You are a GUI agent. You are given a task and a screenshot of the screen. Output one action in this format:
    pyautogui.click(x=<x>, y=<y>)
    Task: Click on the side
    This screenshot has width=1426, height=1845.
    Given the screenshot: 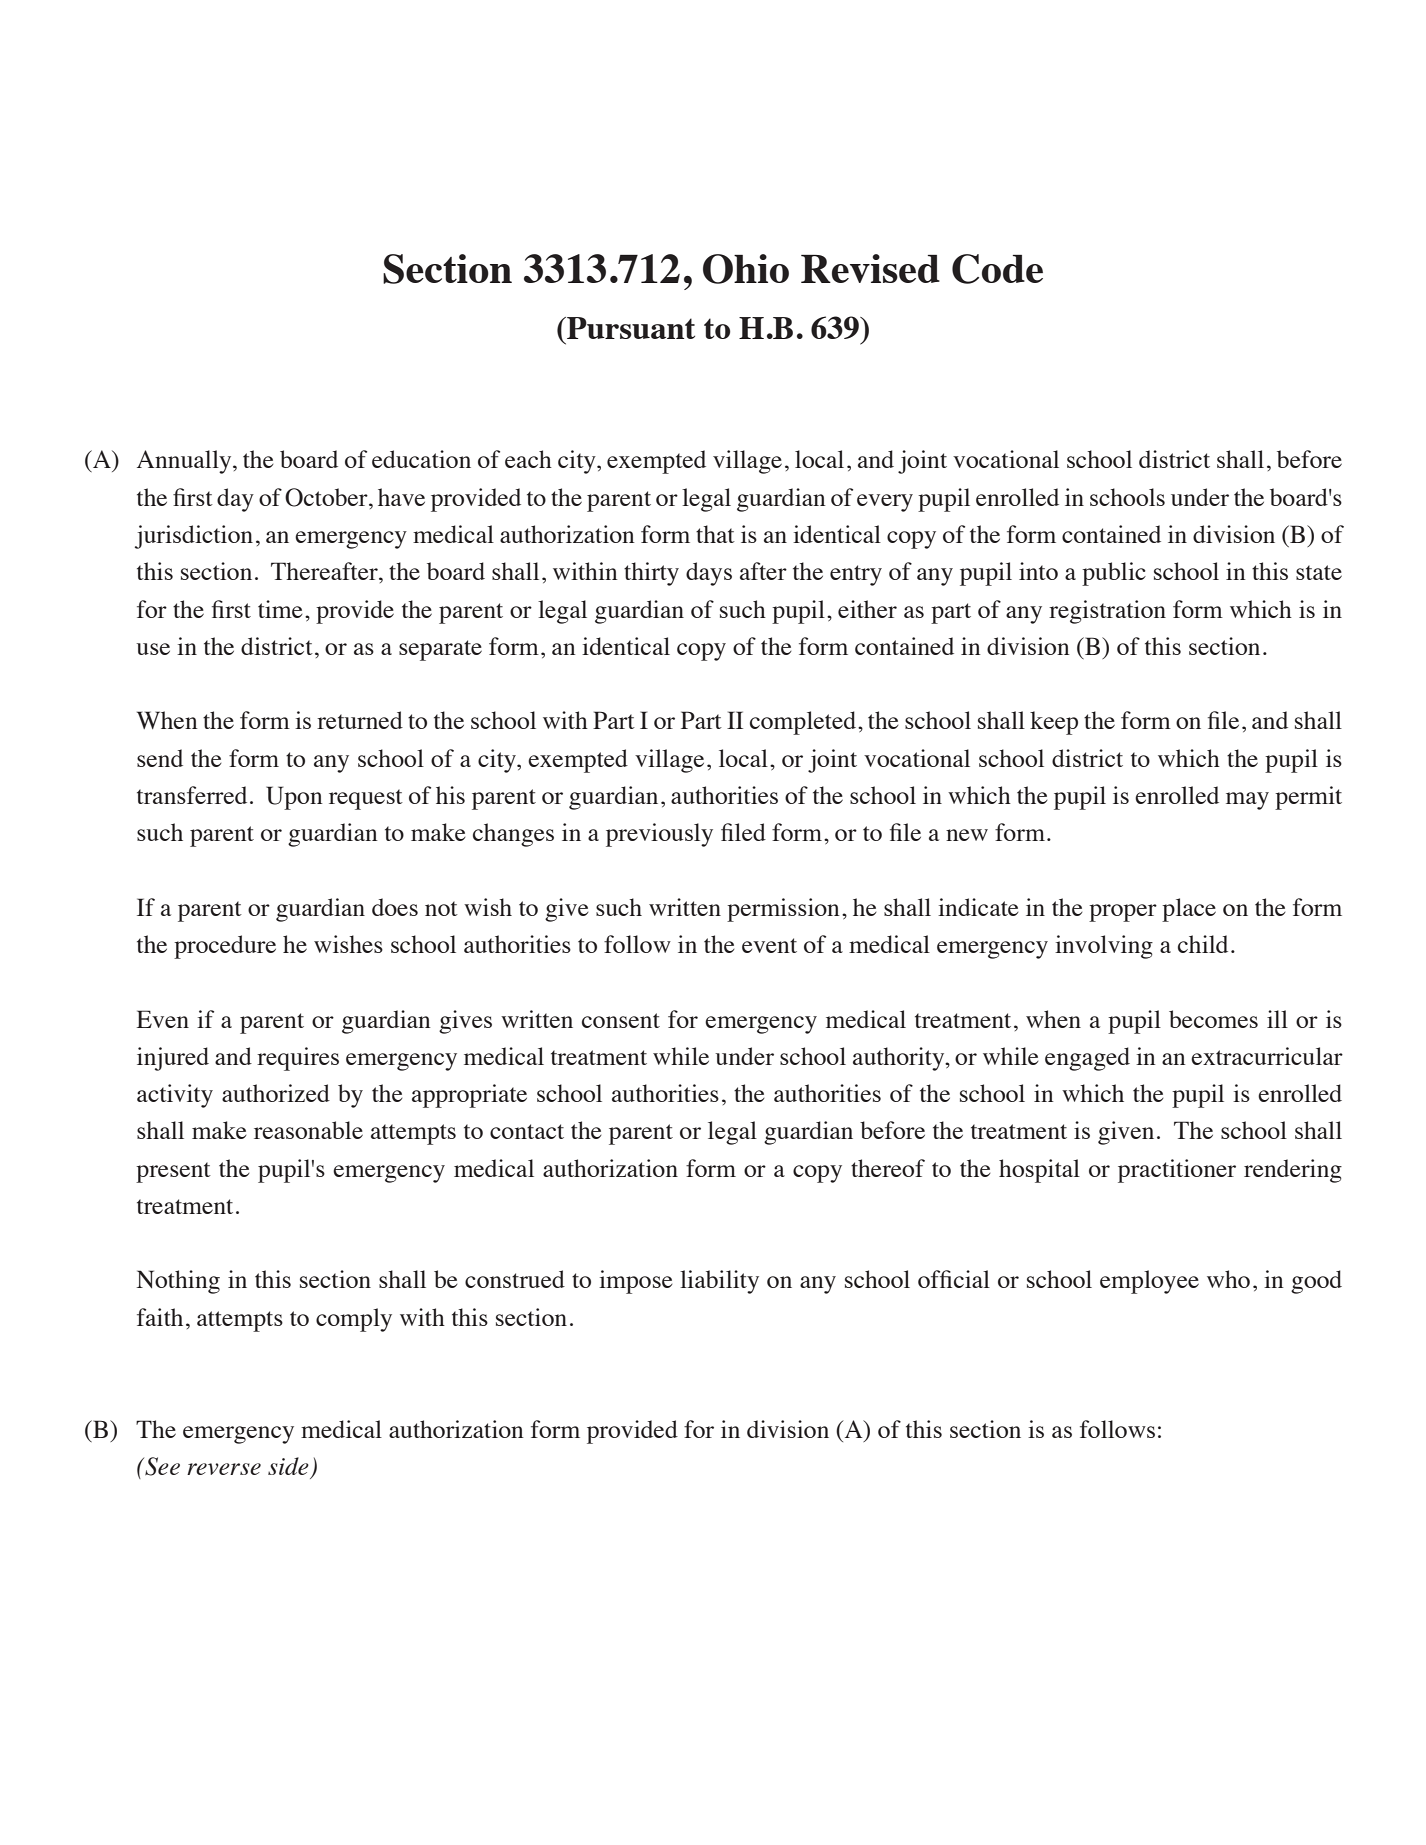 What is the action you would take?
    pyautogui.click(x=288, y=1466)
